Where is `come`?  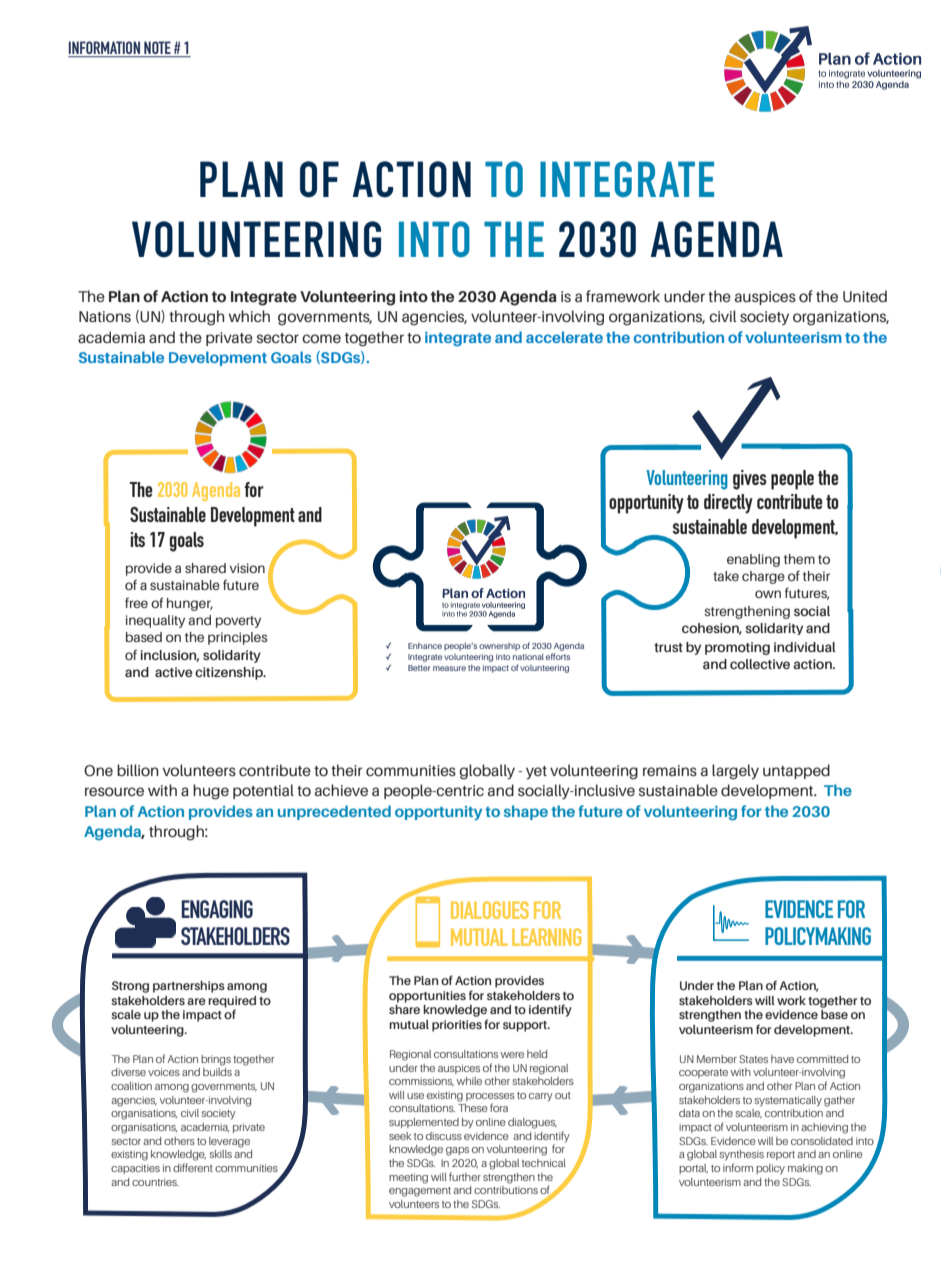 come is located at coordinates (321, 338).
